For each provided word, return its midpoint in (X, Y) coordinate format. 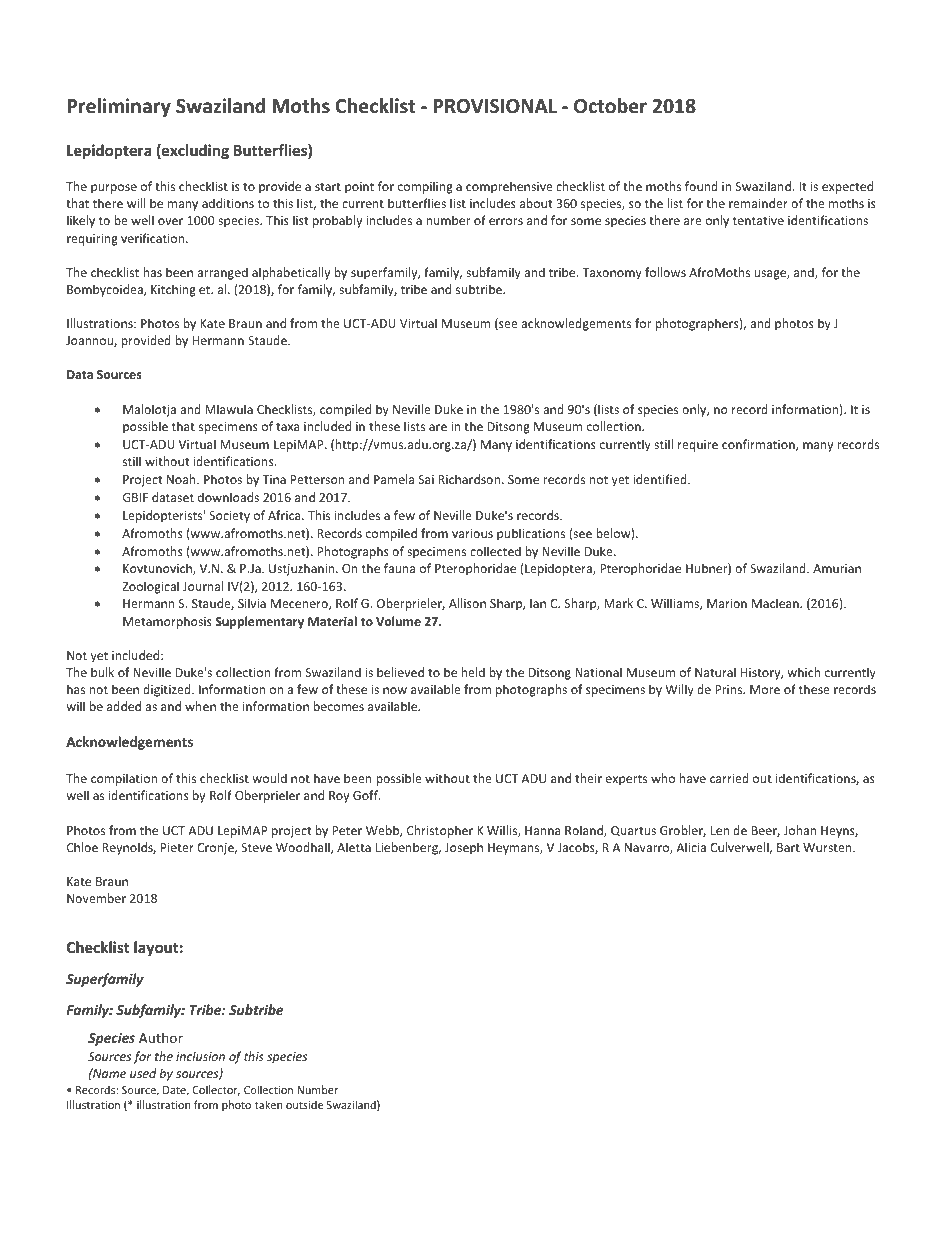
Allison (467, 603)
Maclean (776, 603)
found (701, 186)
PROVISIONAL (495, 106)
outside (304, 1104)
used (143, 1073)
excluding (194, 151)
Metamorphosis (167, 622)
